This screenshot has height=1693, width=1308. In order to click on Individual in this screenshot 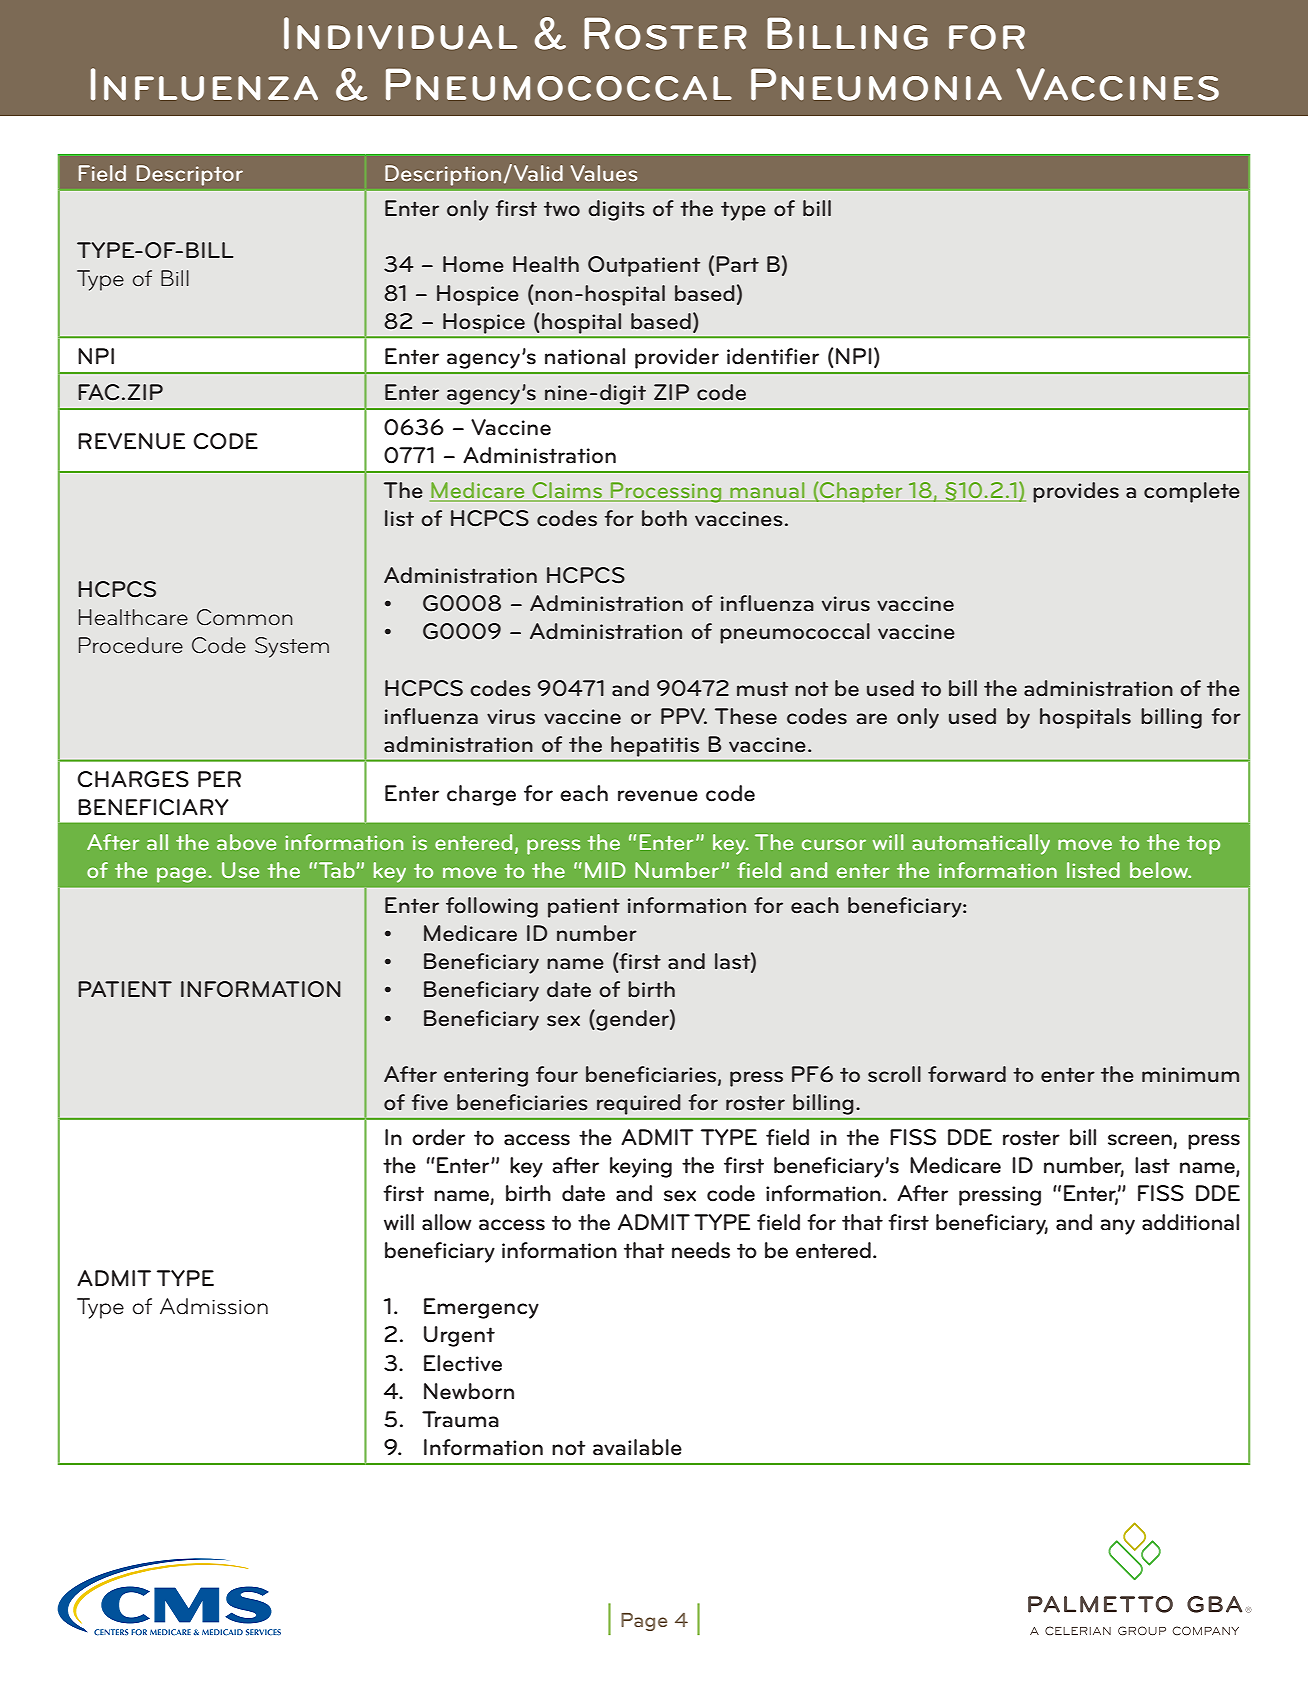, I will do `click(400, 33)`.
